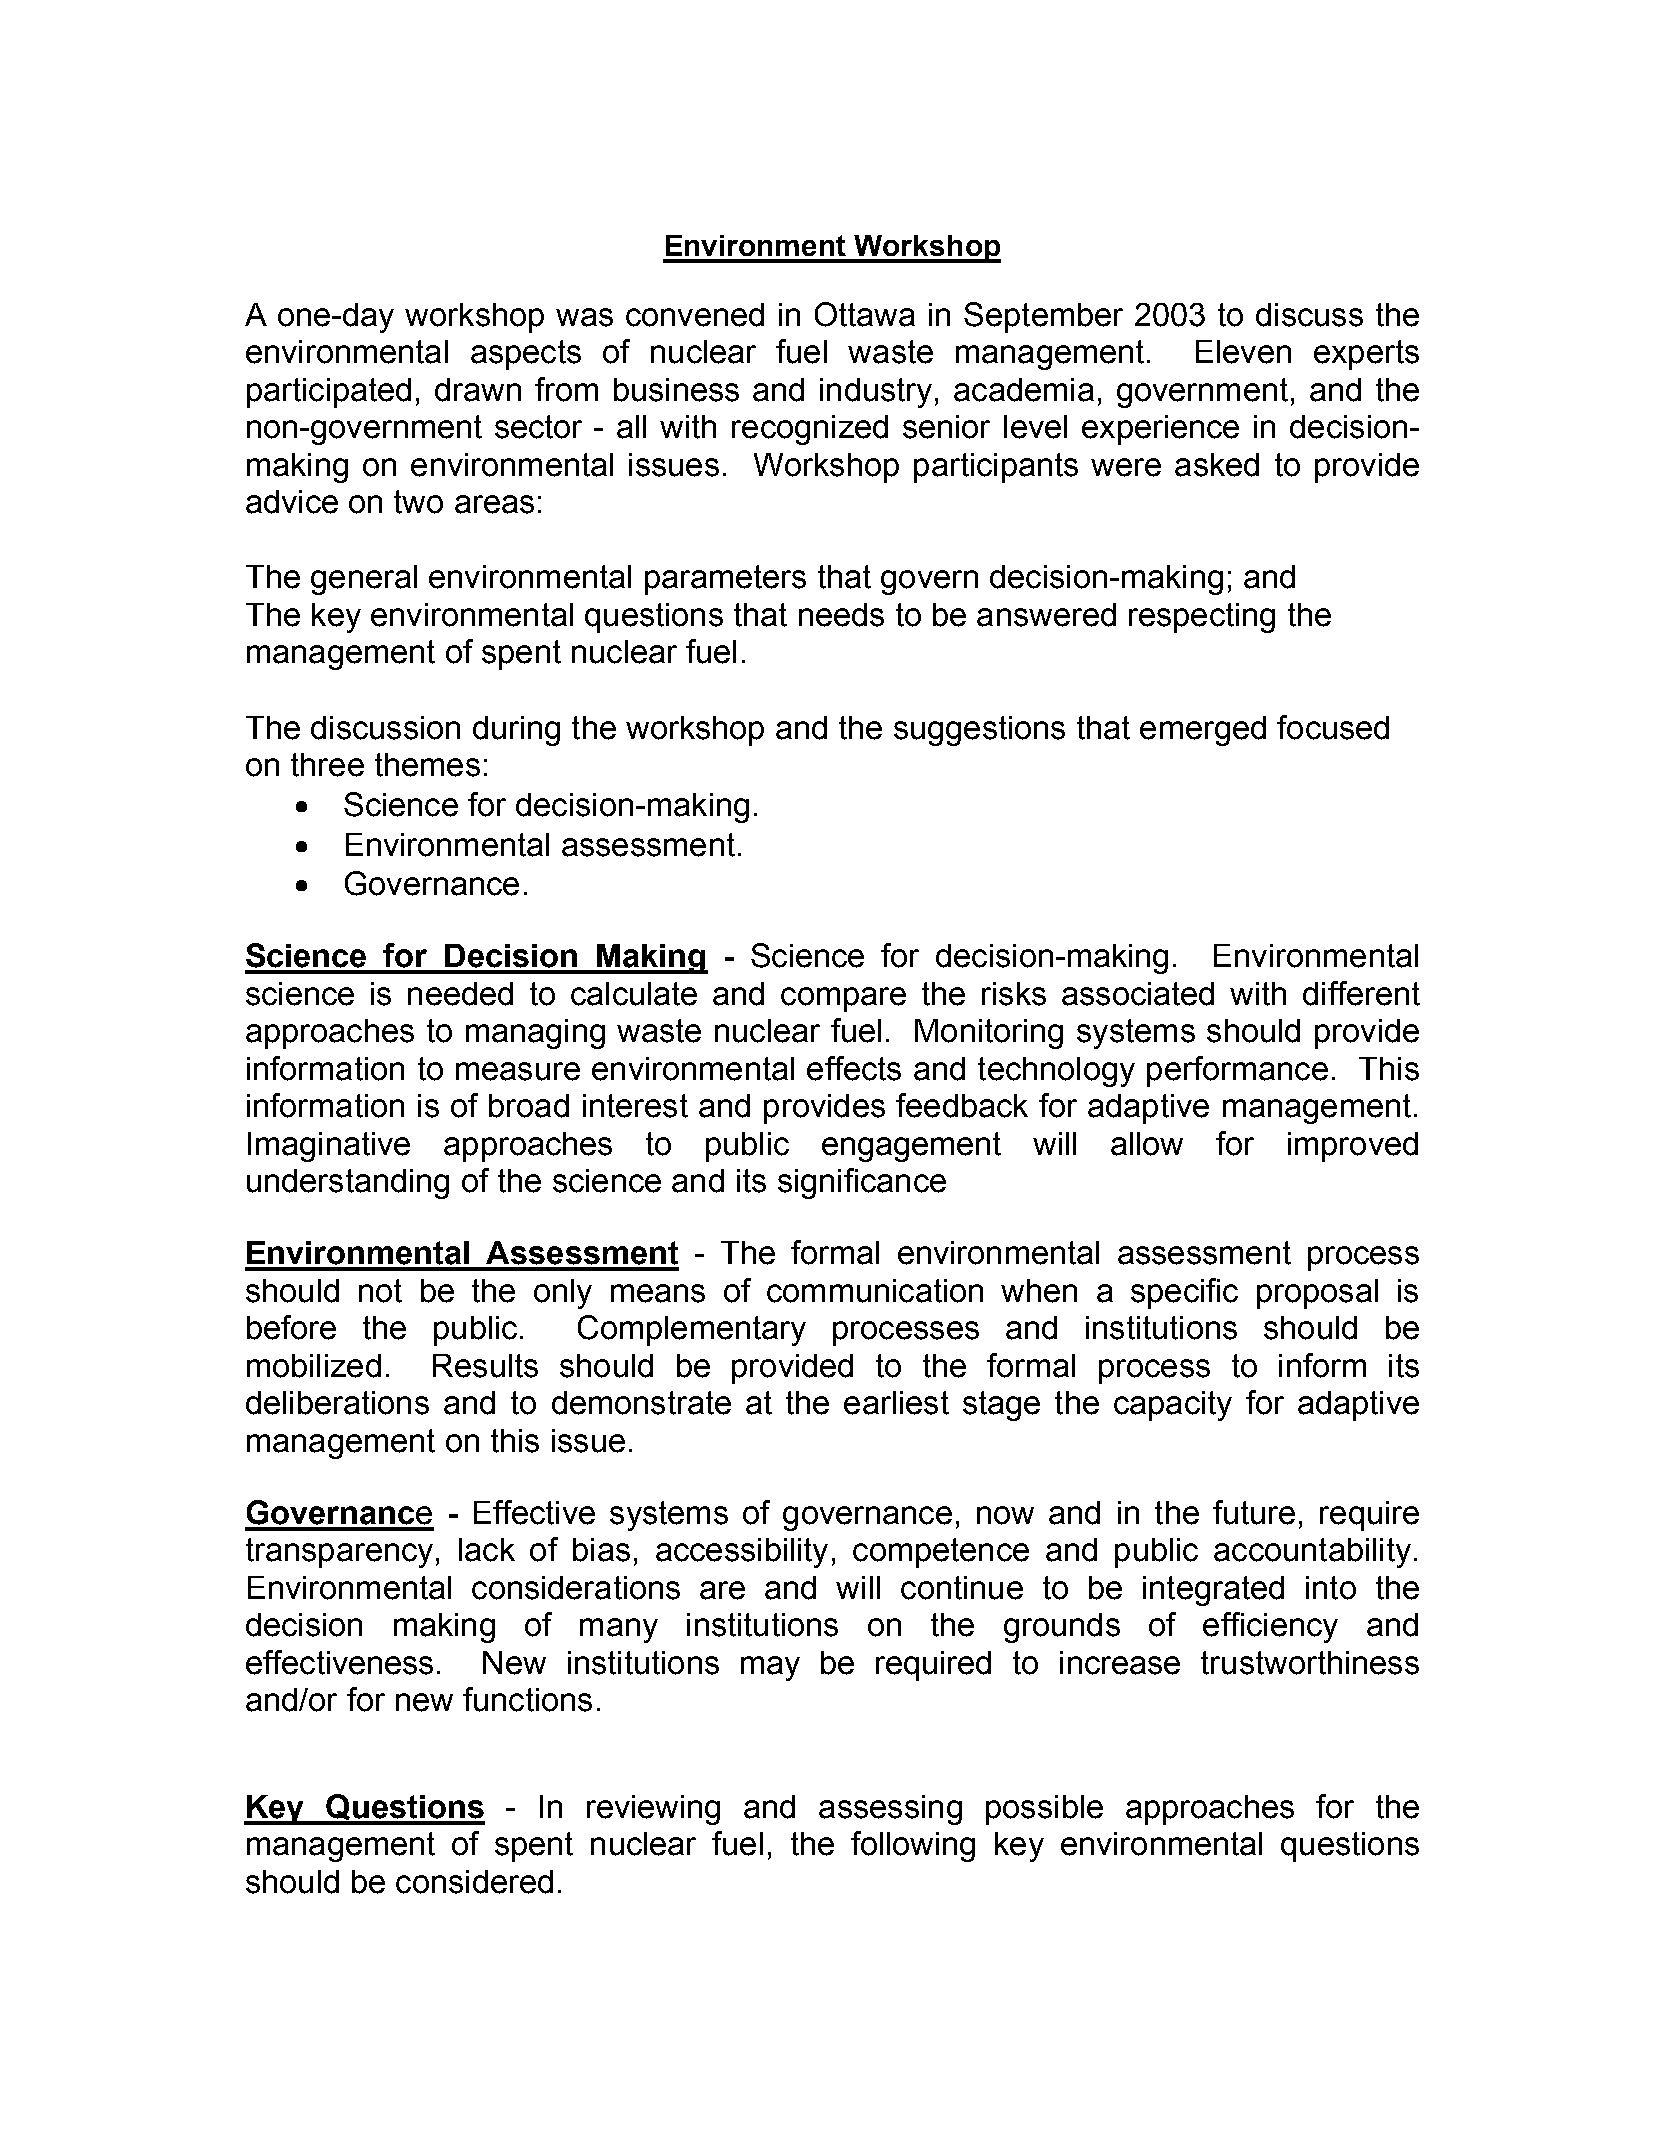 The width and height of the page is (1665, 2154). I want to click on assessing, so click(890, 1810).
